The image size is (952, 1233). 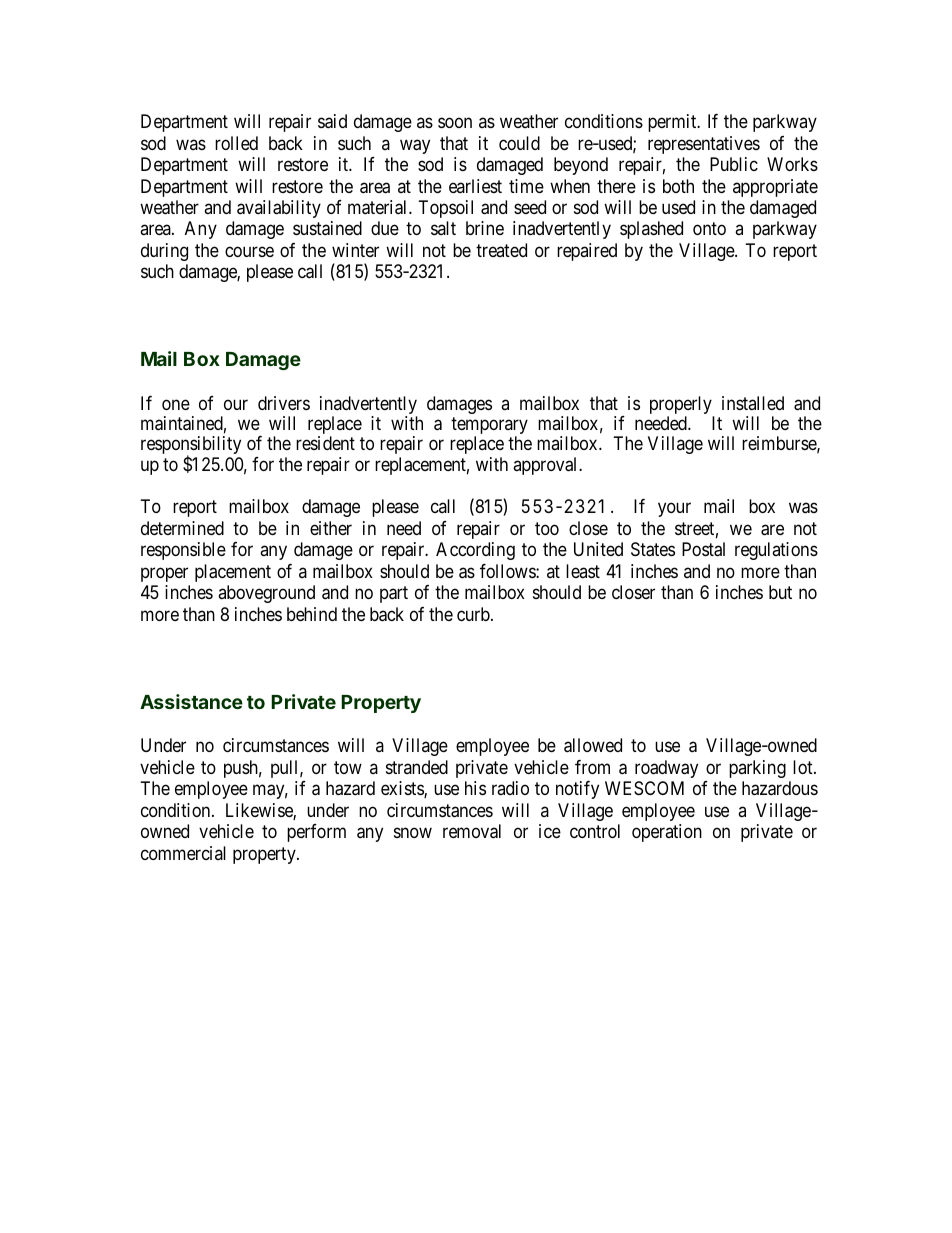 I want to click on rolled, so click(x=236, y=143).
